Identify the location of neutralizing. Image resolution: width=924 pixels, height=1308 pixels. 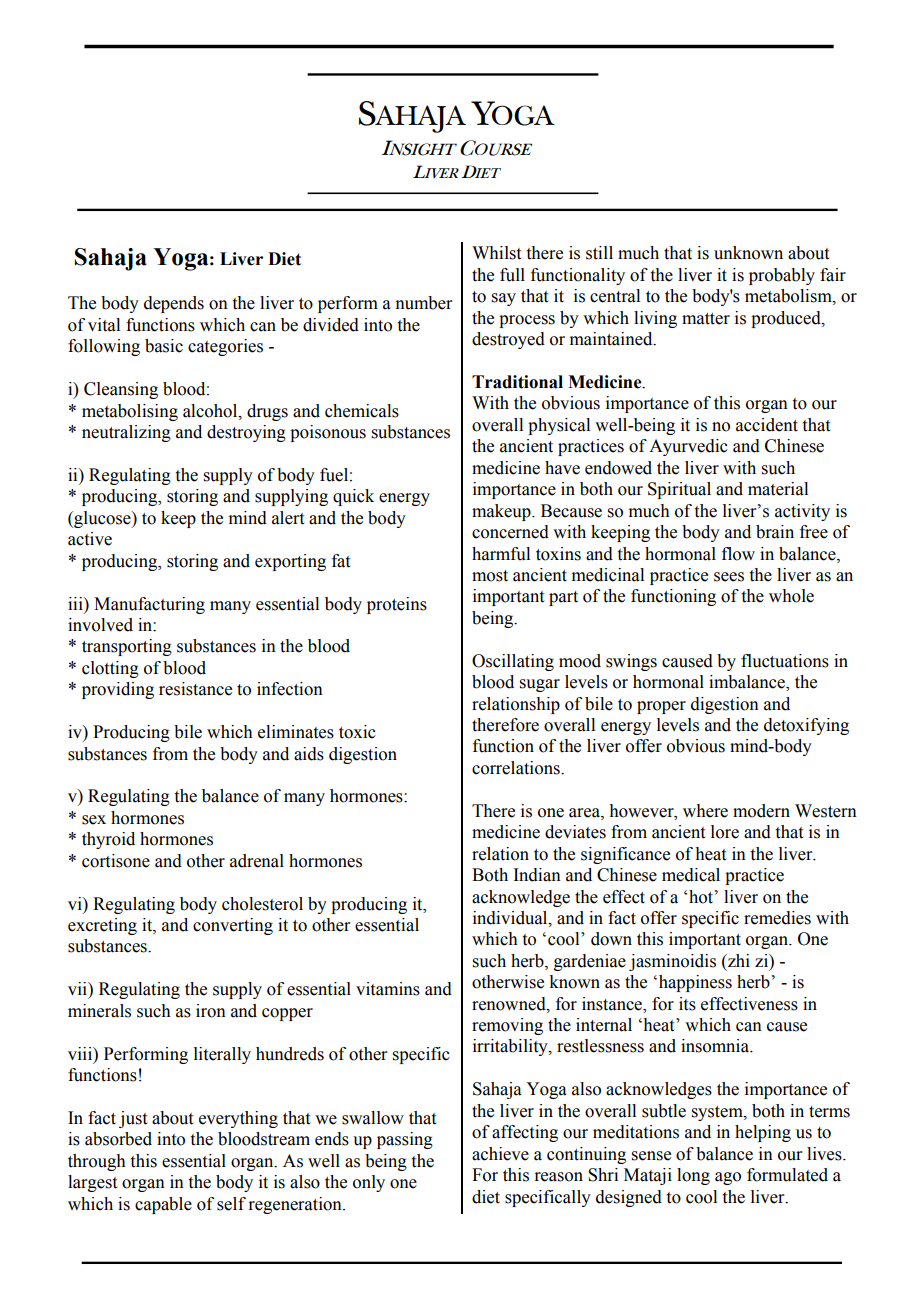
(126, 433).
